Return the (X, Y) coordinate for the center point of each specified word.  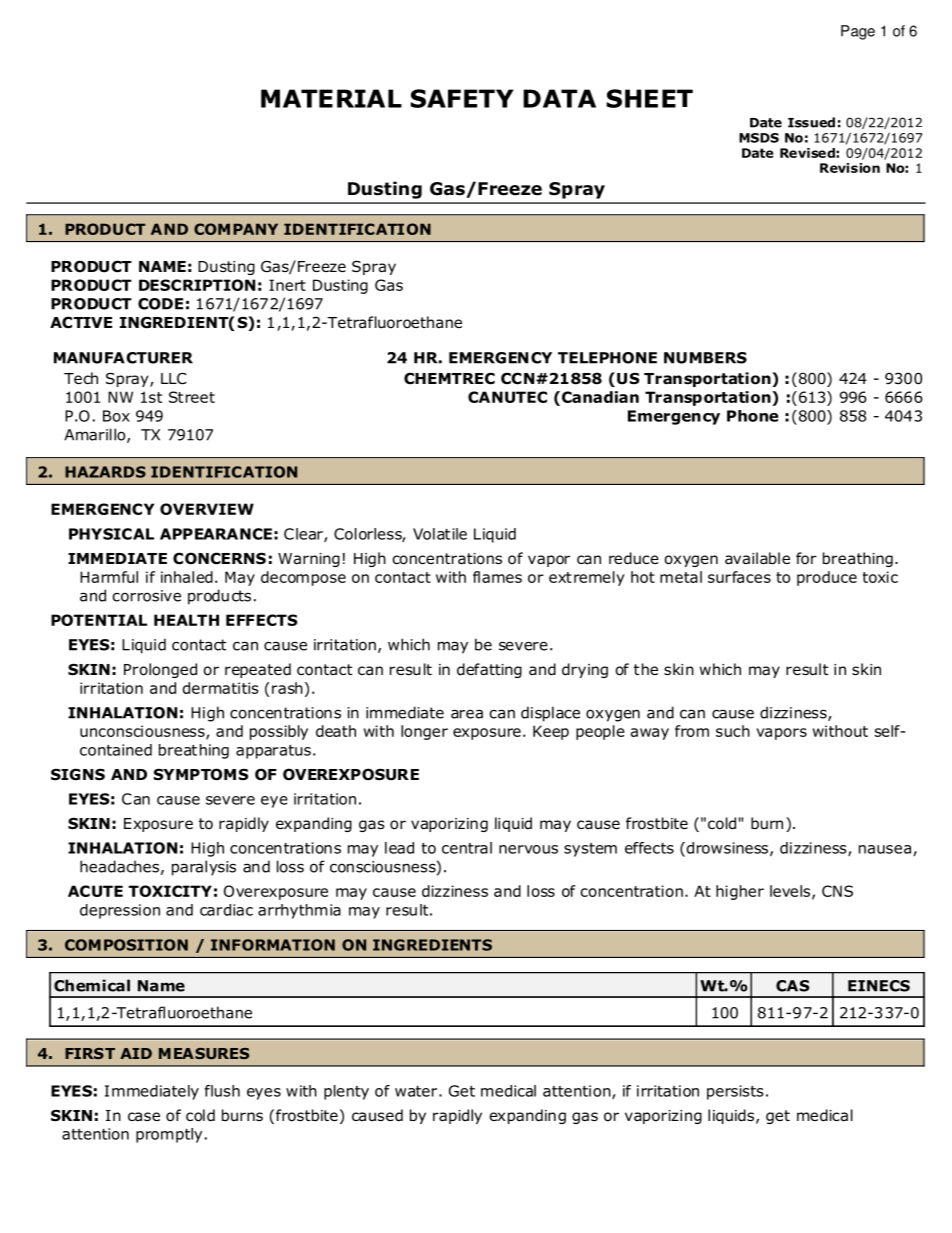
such (733, 731)
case (144, 1116)
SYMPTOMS (201, 774)
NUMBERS (705, 358)
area (467, 714)
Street (192, 397)
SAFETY (461, 98)
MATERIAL (331, 98)
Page (858, 32)
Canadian (599, 397)
